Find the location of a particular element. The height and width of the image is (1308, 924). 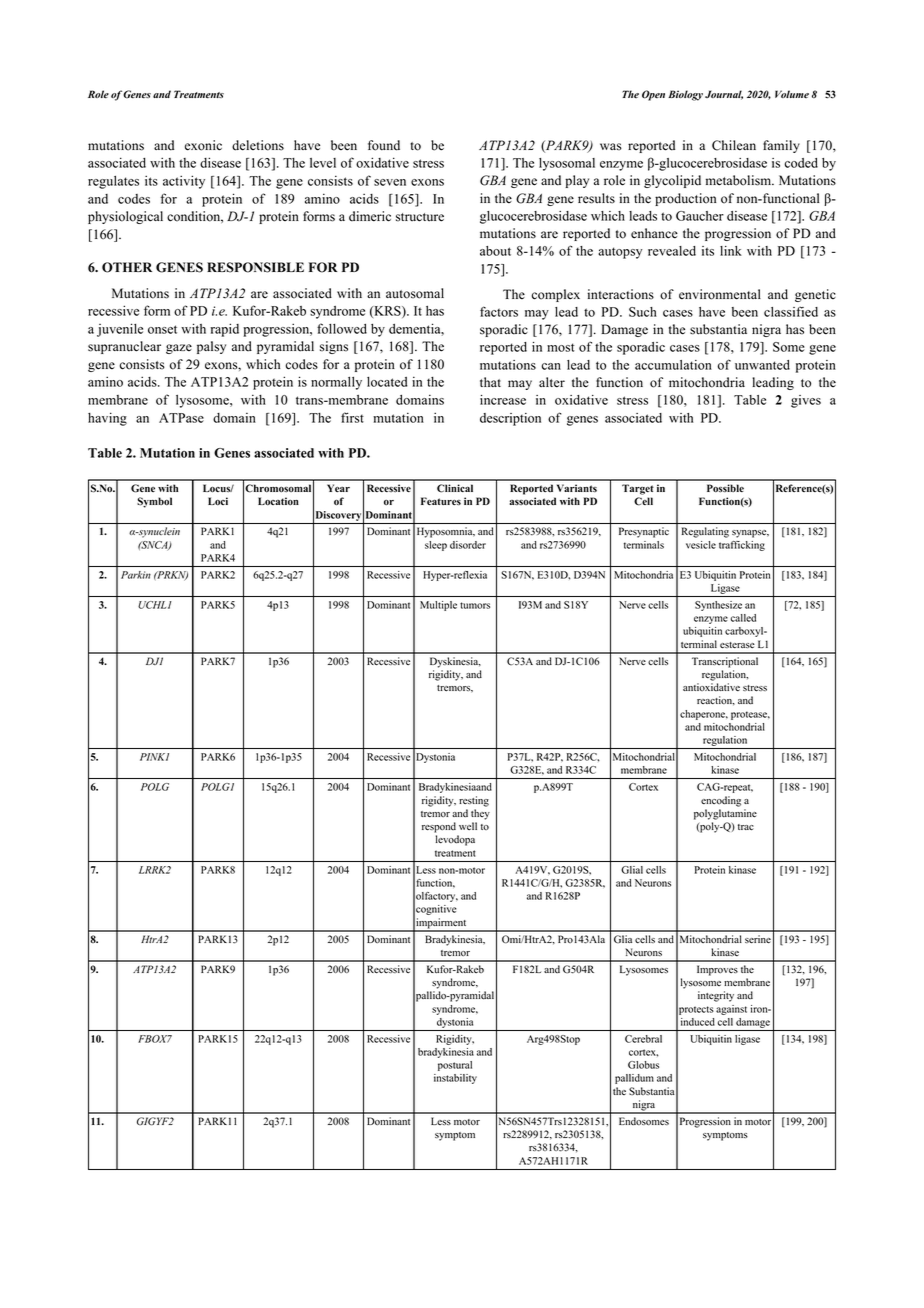

Synthesize is located at coordinates (718, 606).
